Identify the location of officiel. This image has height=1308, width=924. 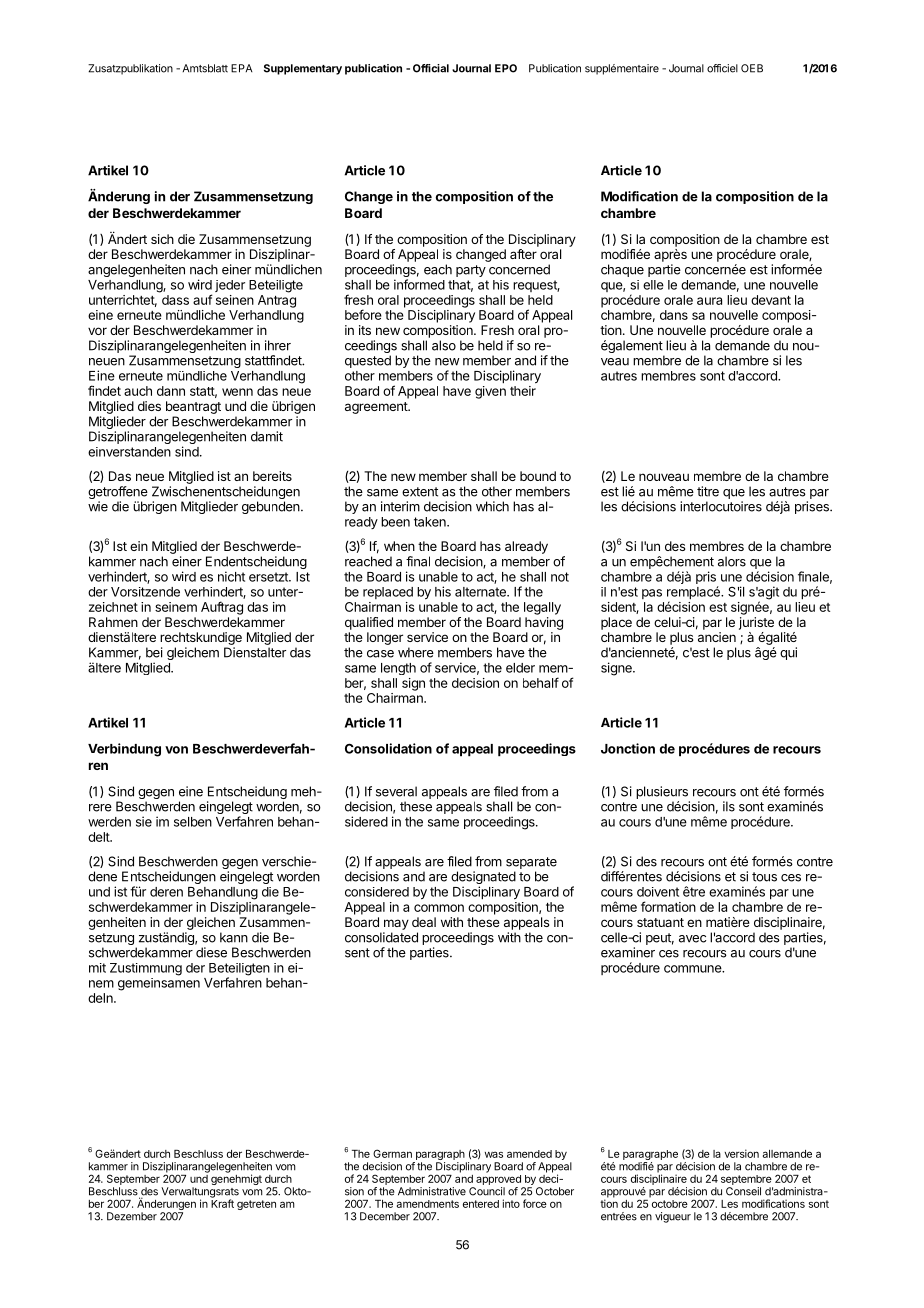
(722, 68).
